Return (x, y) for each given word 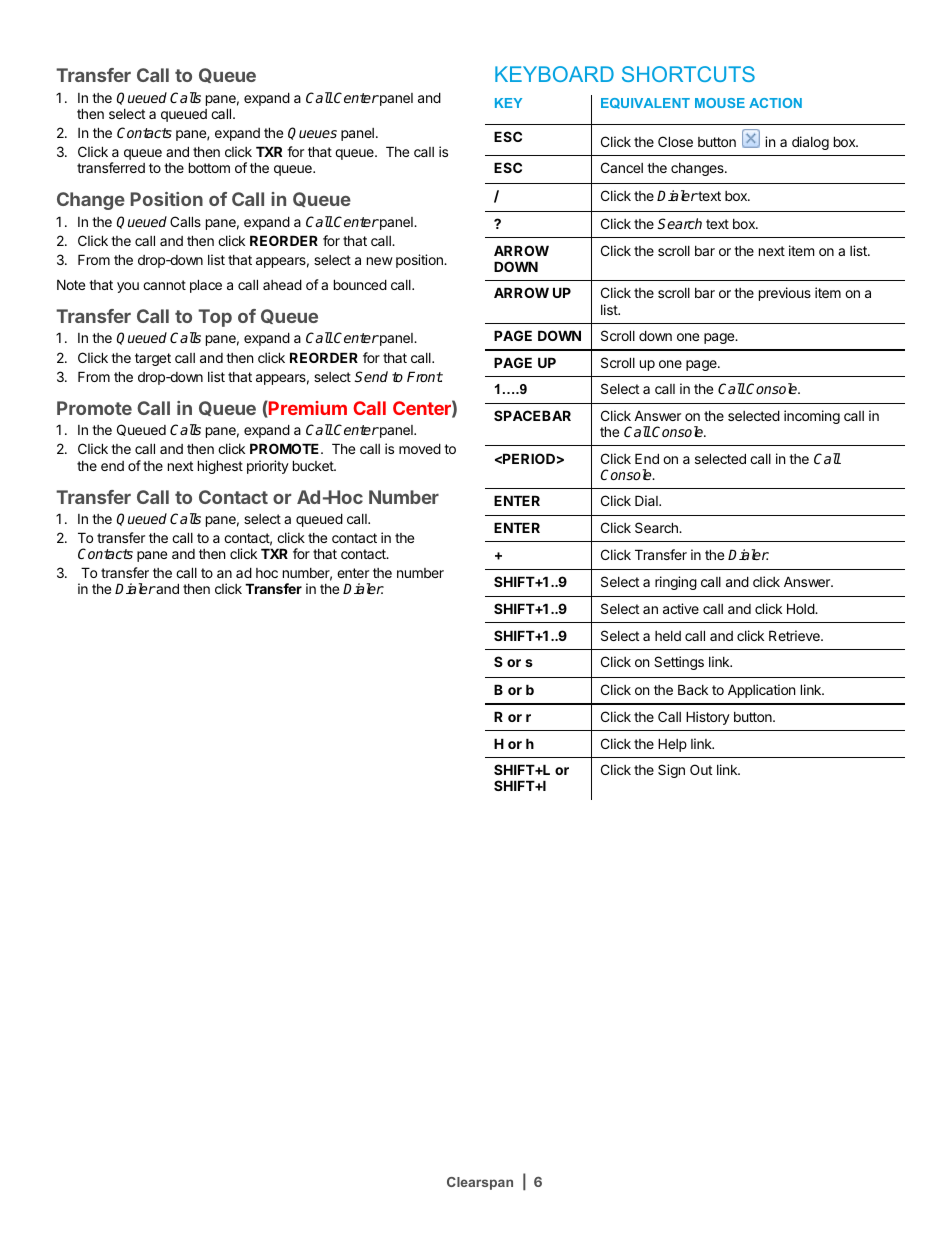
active (681, 608)
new (380, 261)
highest (220, 467)
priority (268, 467)
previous (785, 294)
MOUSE (720, 103)
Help (672, 745)
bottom (209, 167)
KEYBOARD (554, 74)
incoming (812, 417)
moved (420, 448)
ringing (676, 583)
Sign (671, 771)
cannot (164, 285)
